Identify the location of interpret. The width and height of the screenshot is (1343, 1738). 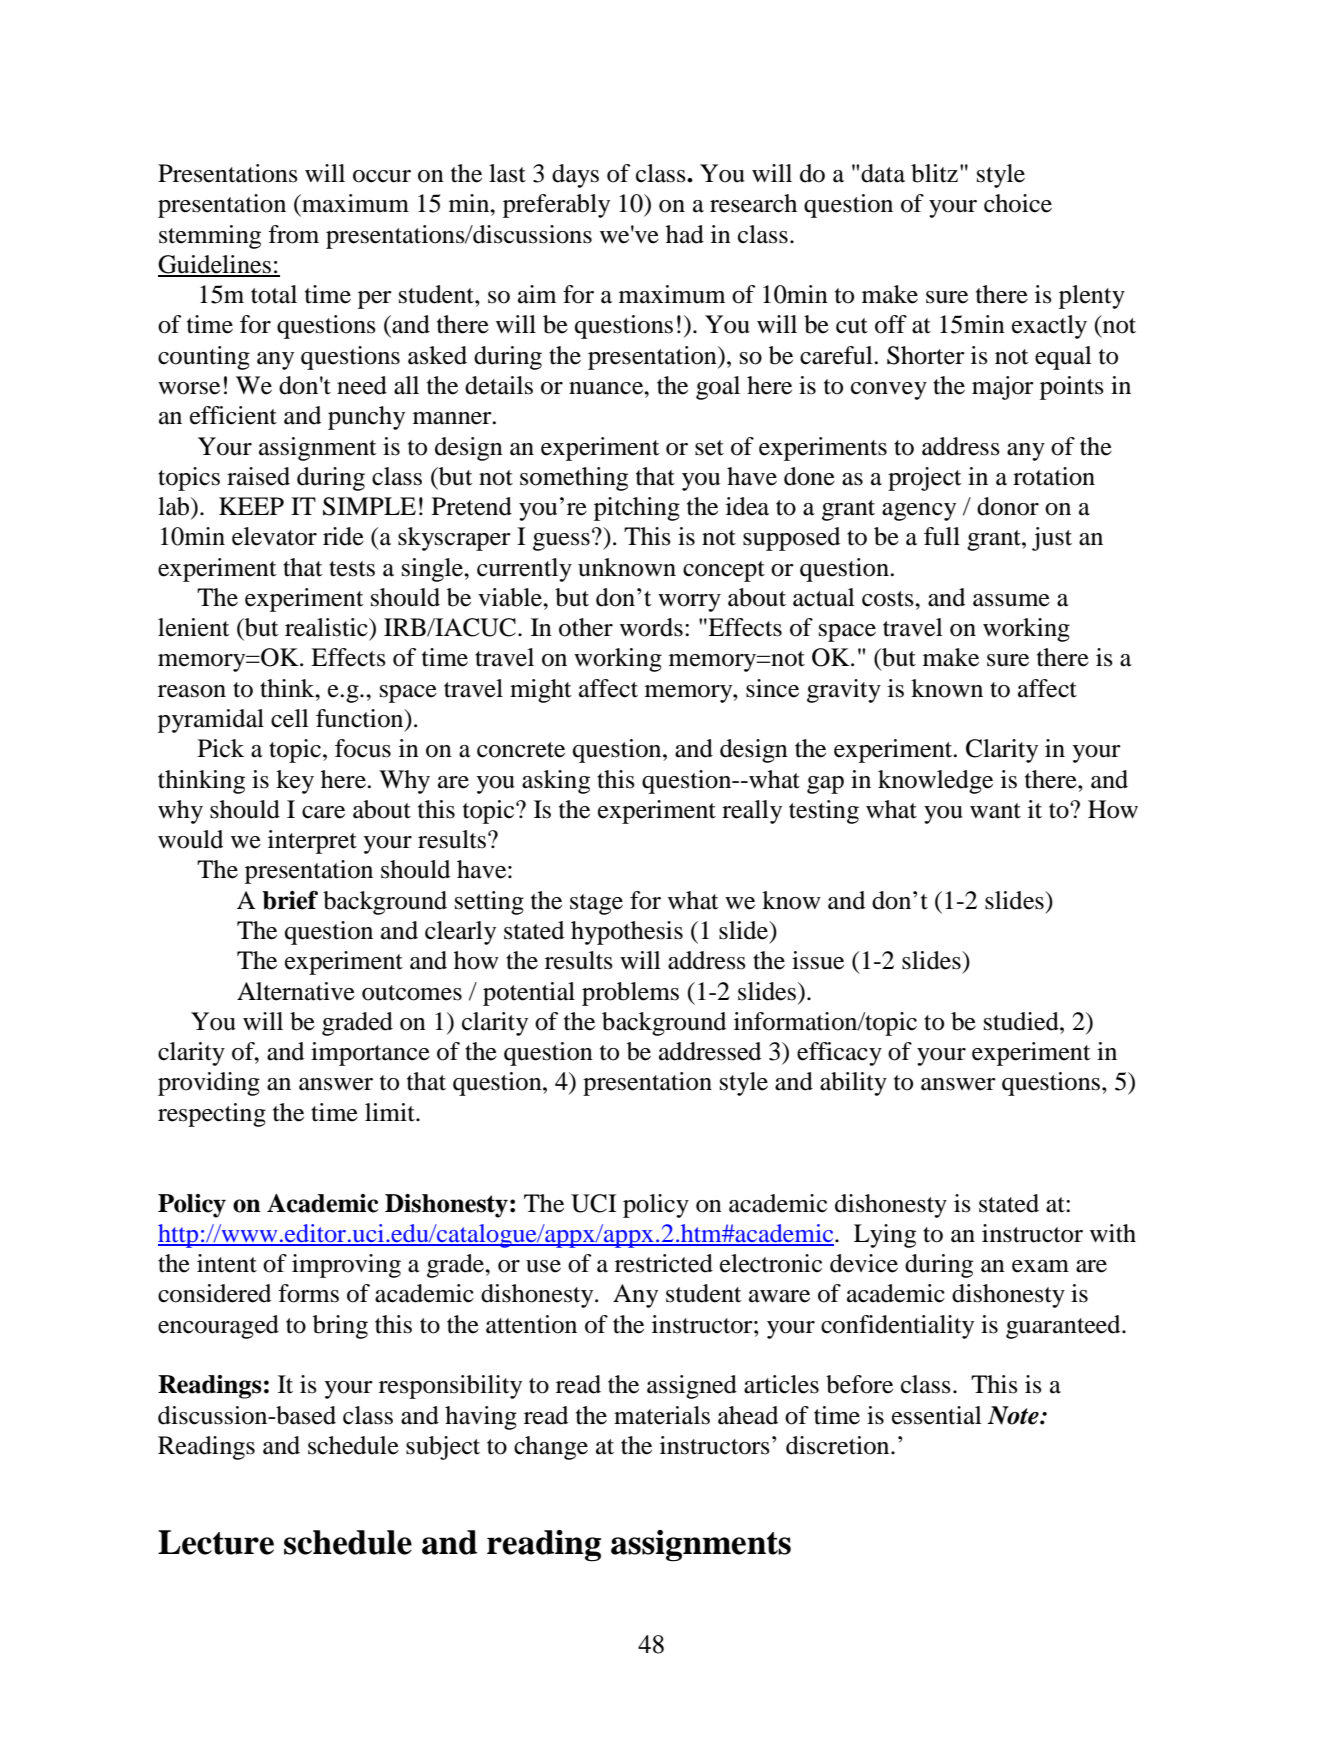
(312, 842).
